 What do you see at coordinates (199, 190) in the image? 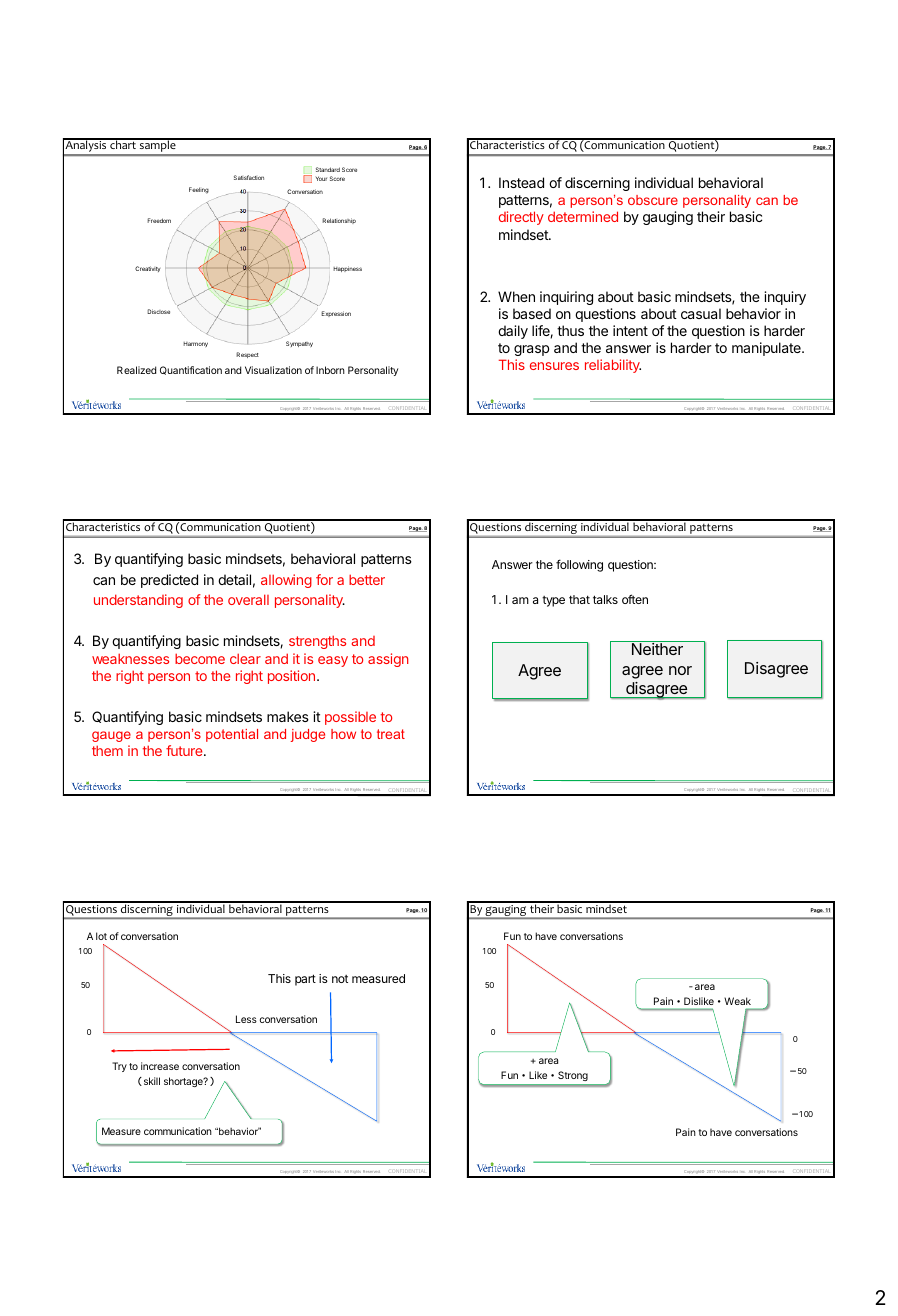
I see `Feeling` at bounding box center [199, 190].
